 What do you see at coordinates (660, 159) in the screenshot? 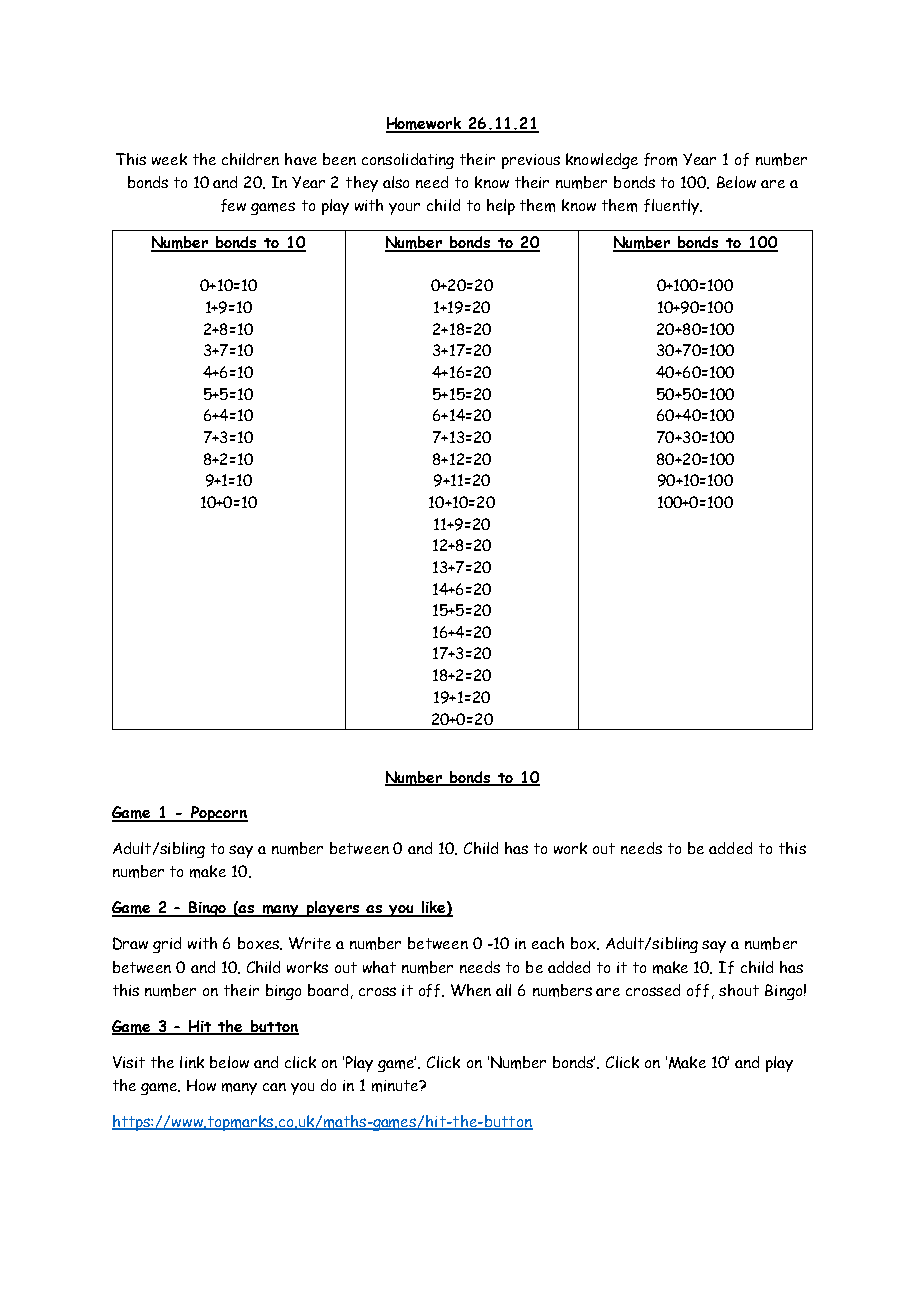
I see `from` at bounding box center [660, 159].
